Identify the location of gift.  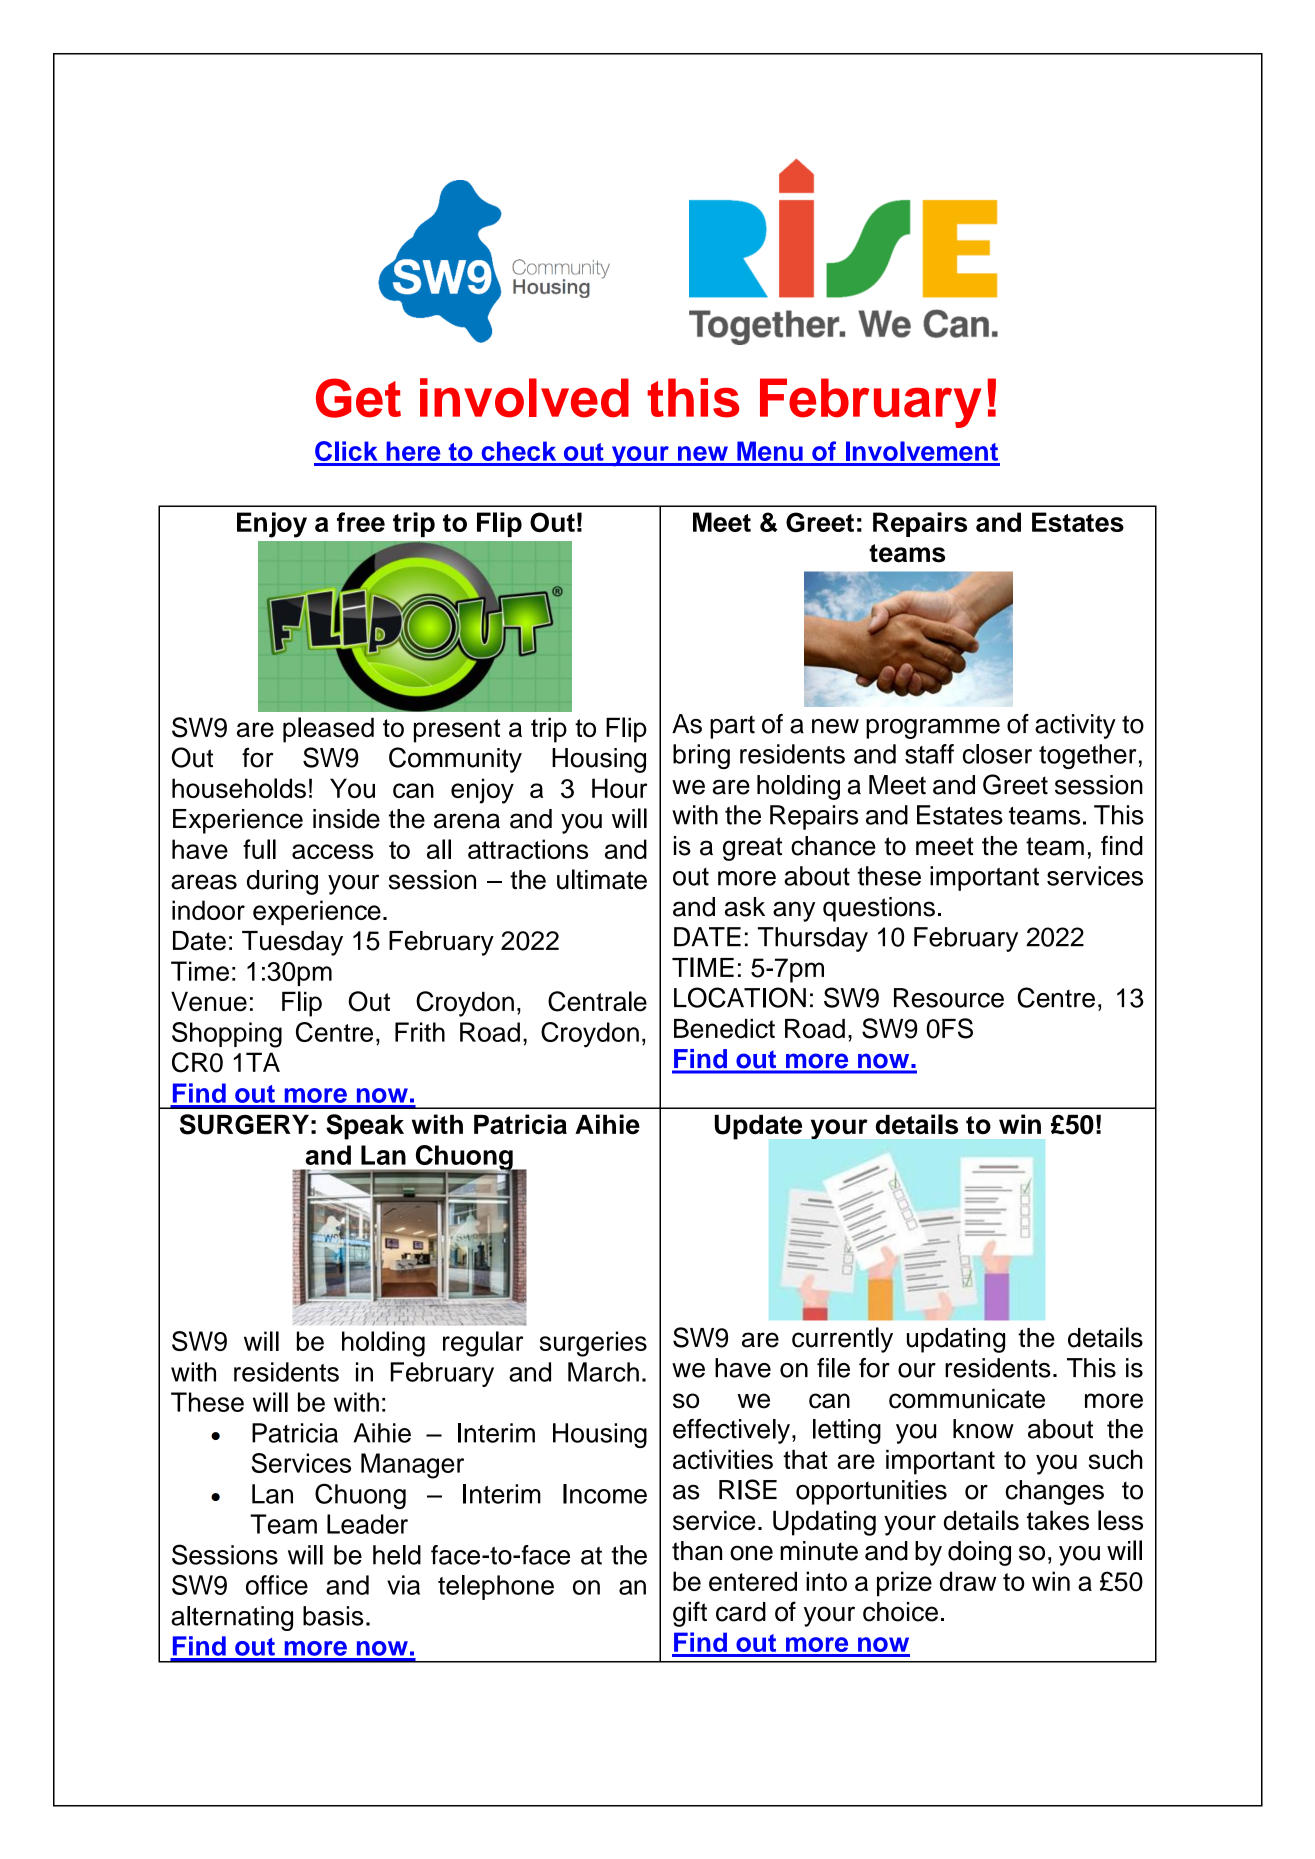
(690, 1614).
